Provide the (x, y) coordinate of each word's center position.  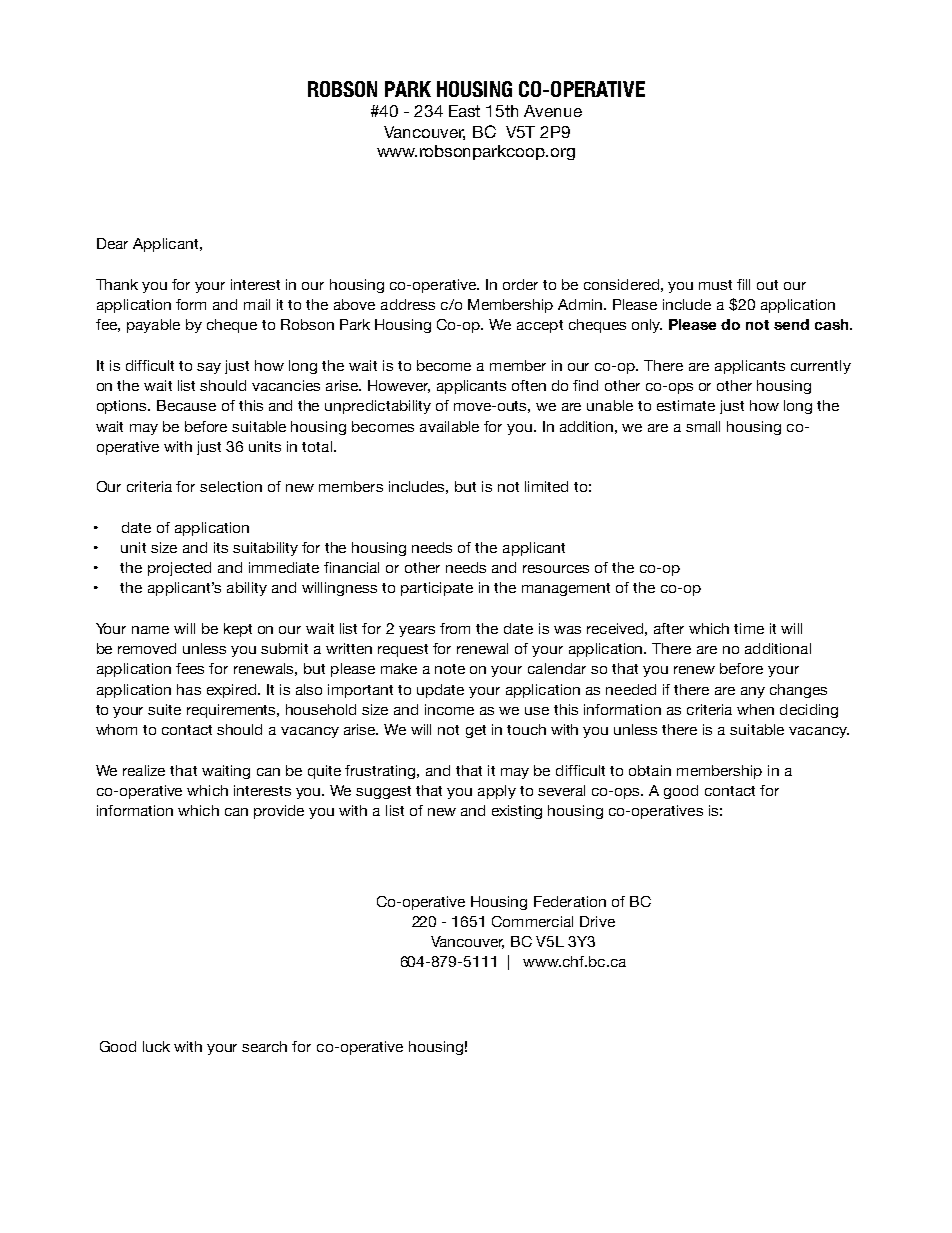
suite (164, 709)
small (703, 426)
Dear (112, 243)
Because (186, 405)
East (464, 111)
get (476, 731)
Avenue (553, 111)
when (755, 709)
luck (156, 1046)
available (449, 426)
